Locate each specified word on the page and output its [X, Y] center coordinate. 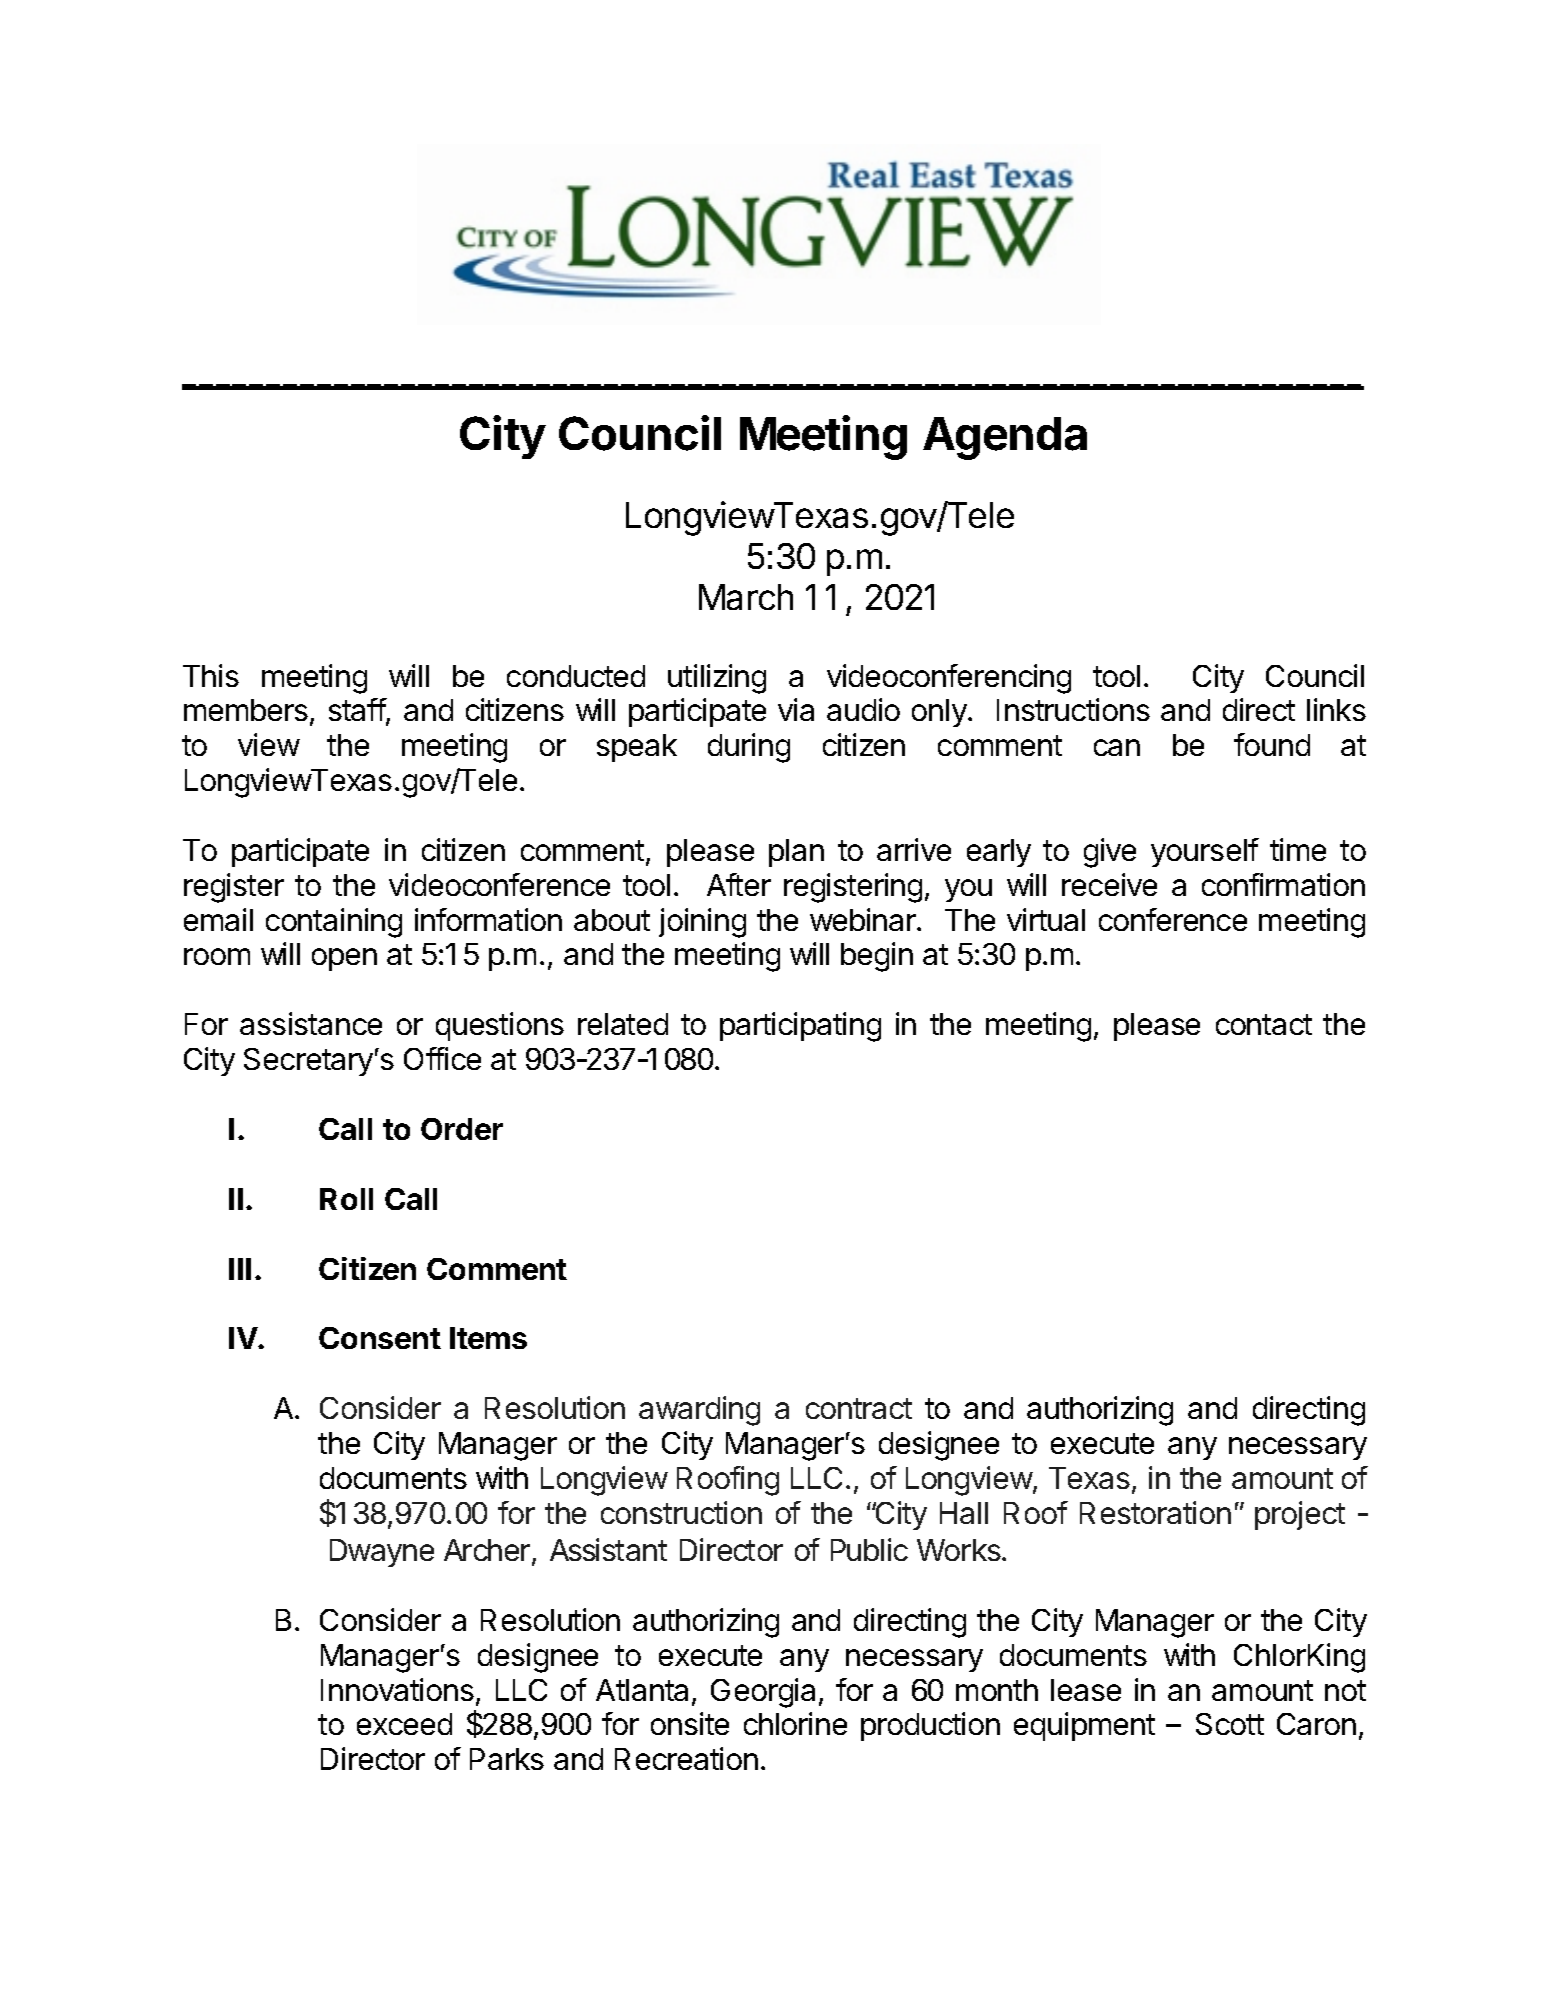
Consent [380, 1338]
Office [442, 1058]
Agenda [1005, 438]
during [749, 748]
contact [1264, 1024]
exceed [404, 1724]
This [211, 675]
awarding [699, 1411]
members [246, 710]
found [1272, 744]
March [746, 597]
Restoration [1155, 1512]
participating [800, 1027]
